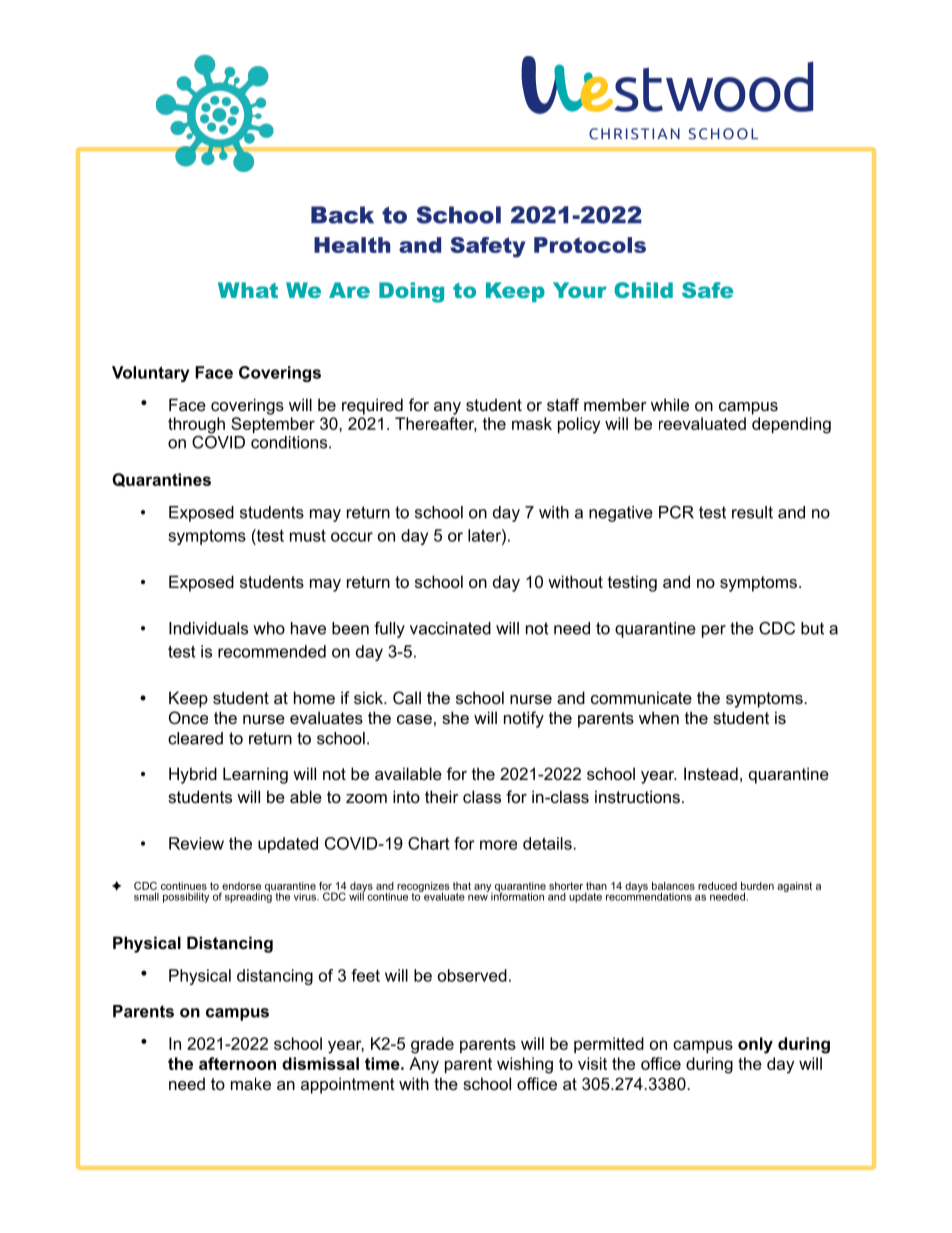  What do you see at coordinates (237, 1063) in the screenshot?
I see `afternoon` at bounding box center [237, 1063].
